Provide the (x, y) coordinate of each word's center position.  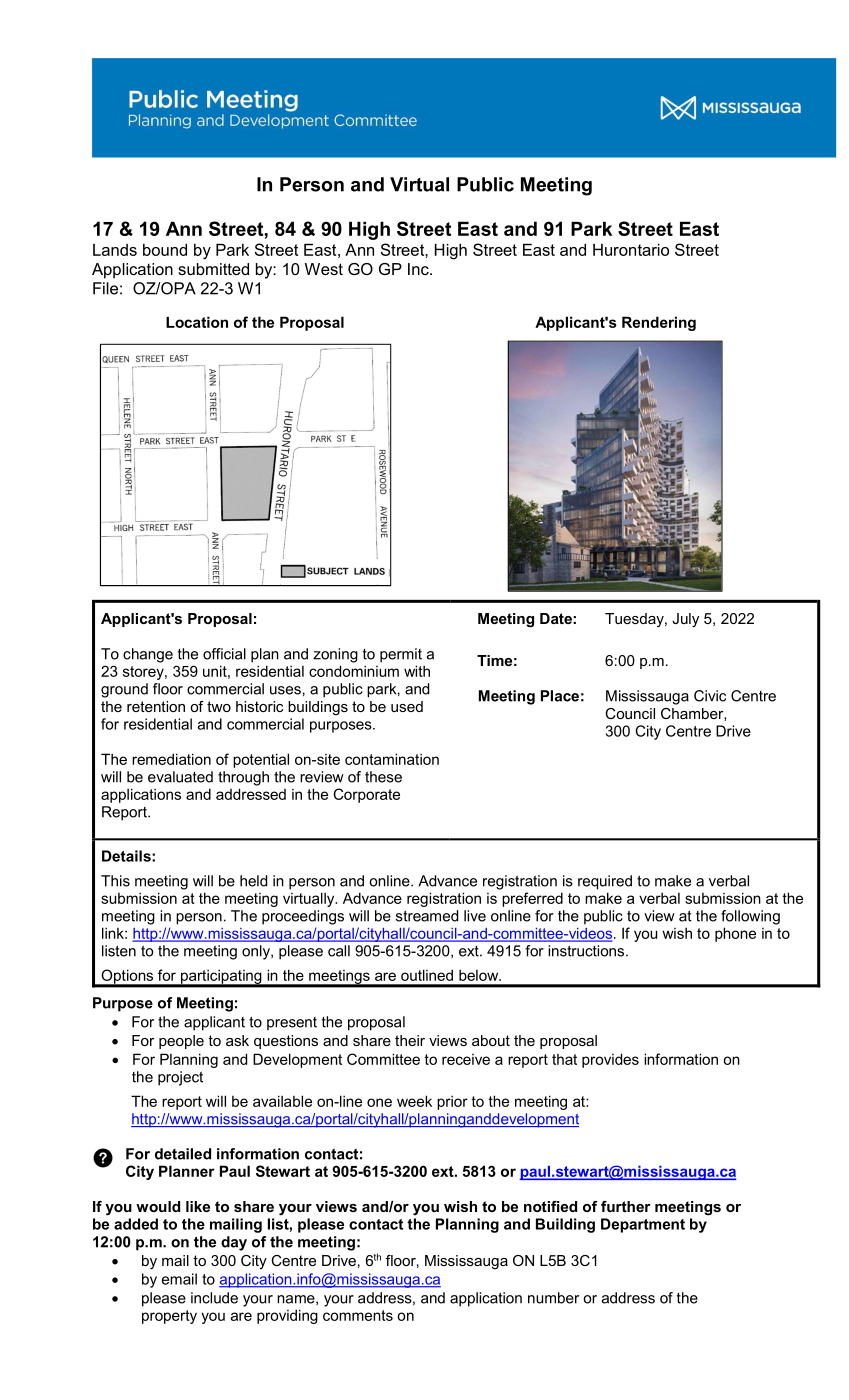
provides (610, 1060)
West (324, 269)
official (224, 654)
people (181, 1042)
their (410, 1040)
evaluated (180, 777)
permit (401, 655)
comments (358, 1315)
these (383, 777)
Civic (710, 696)
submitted (213, 269)
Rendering (659, 323)
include (214, 1298)
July (685, 620)
